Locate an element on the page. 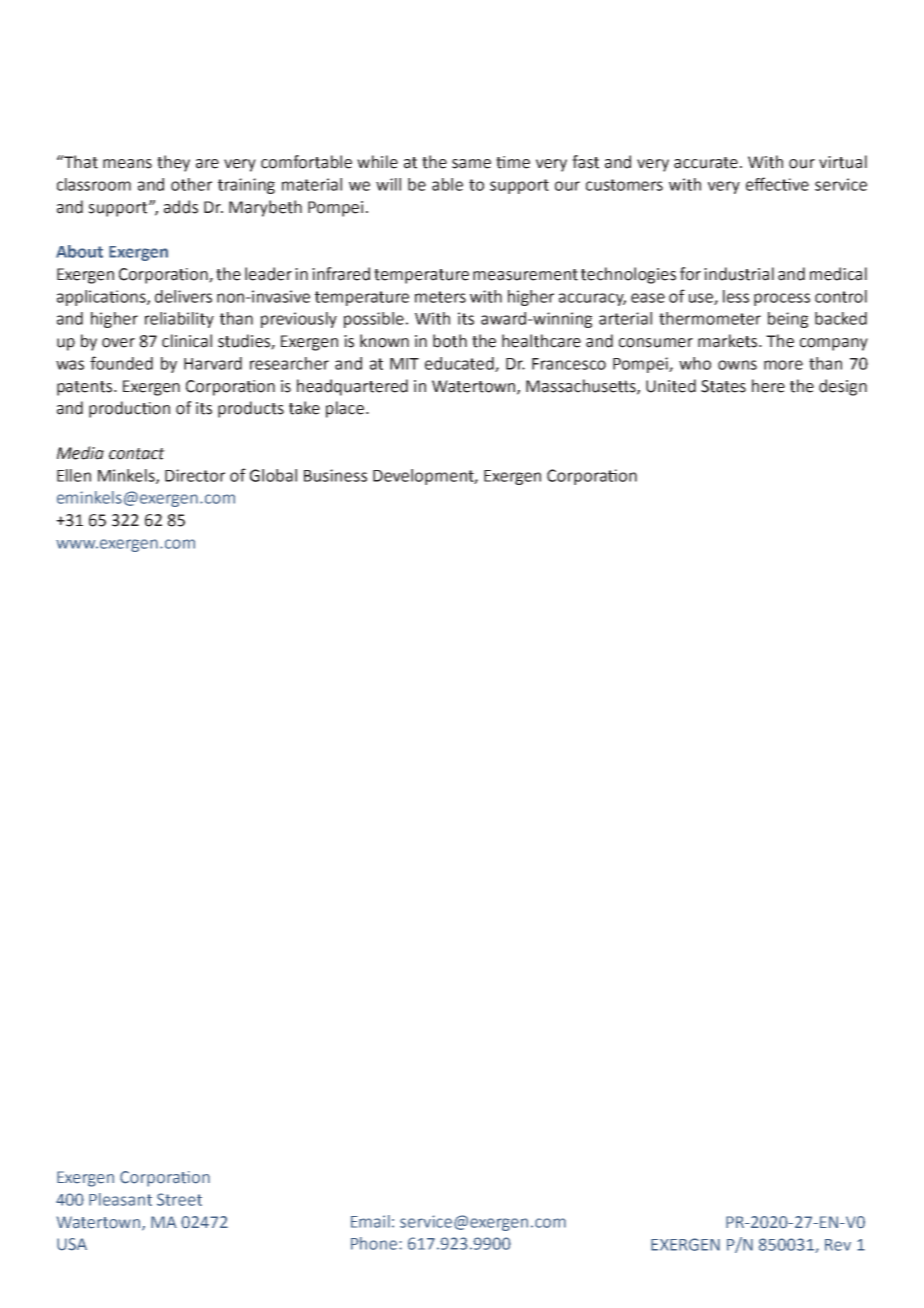 The width and height of the image is (924, 1308). same is located at coordinates (471, 164).
